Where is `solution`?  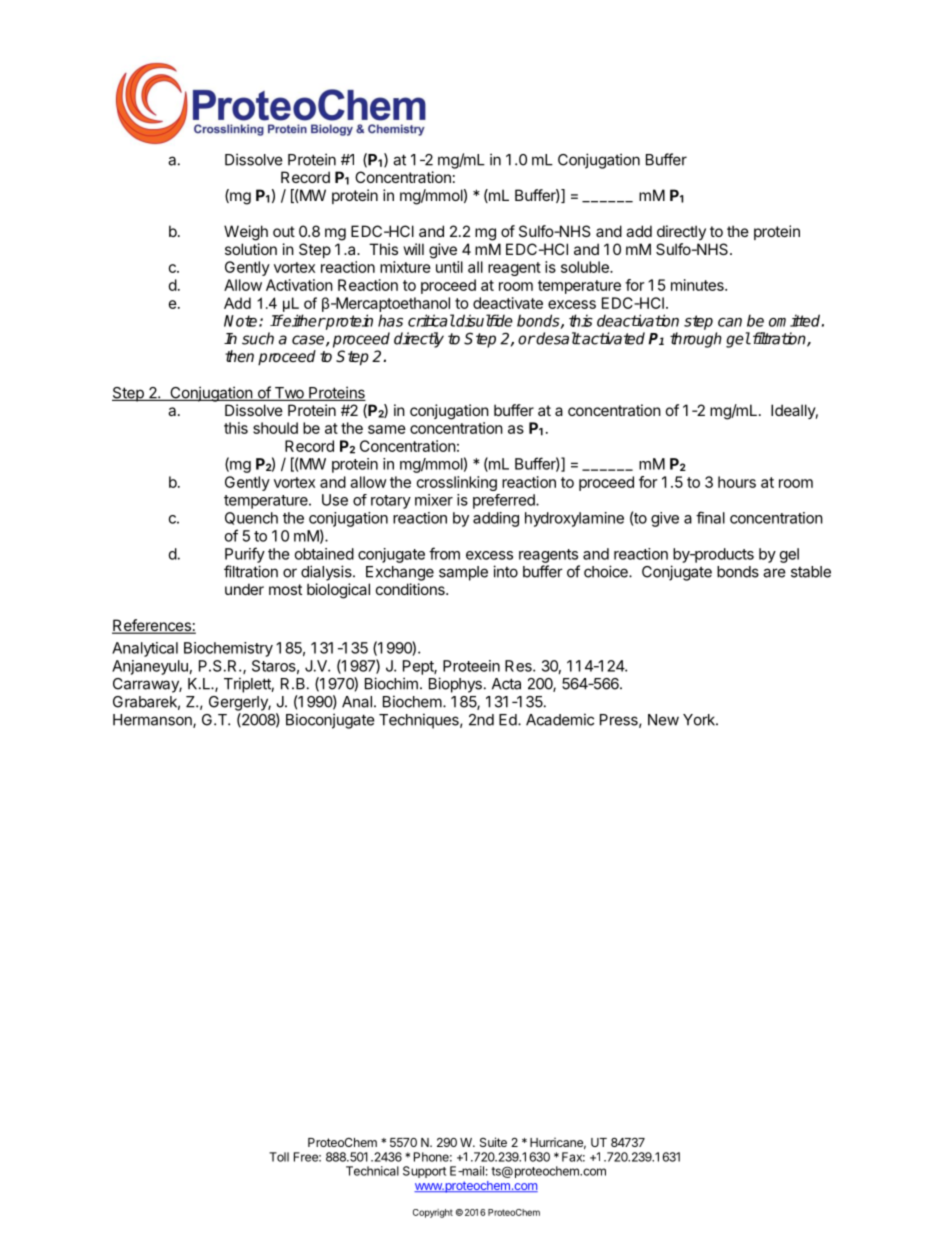
solution is located at coordinates (251, 249).
